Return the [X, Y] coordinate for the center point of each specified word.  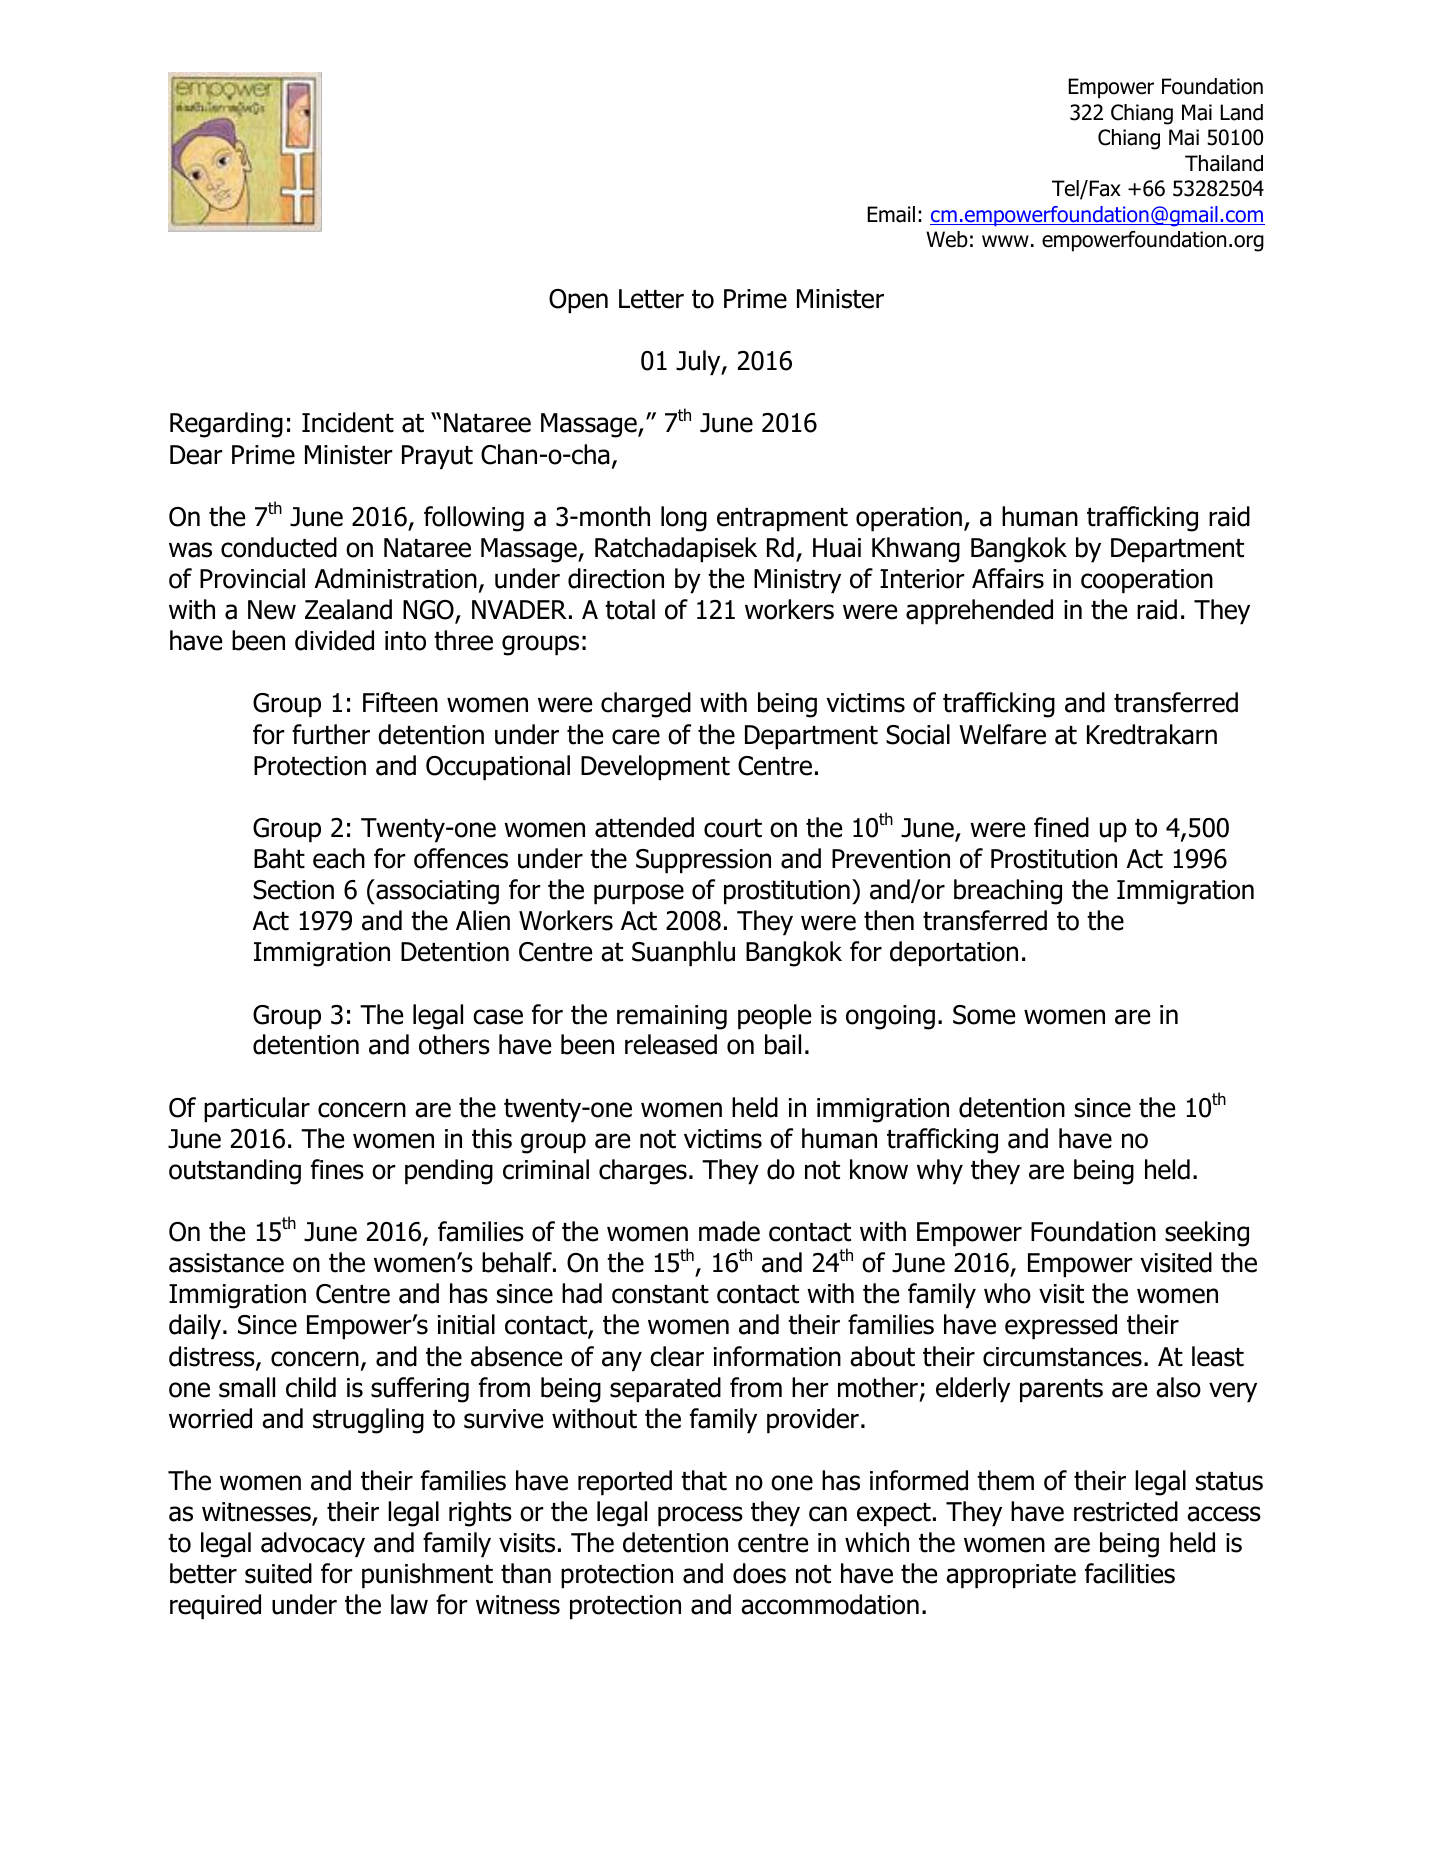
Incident [348, 422]
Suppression [703, 861]
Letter [651, 299]
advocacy [313, 1545]
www [1005, 241]
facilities [1130, 1573]
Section [293, 890]
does [759, 1573]
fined [1061, 827]
